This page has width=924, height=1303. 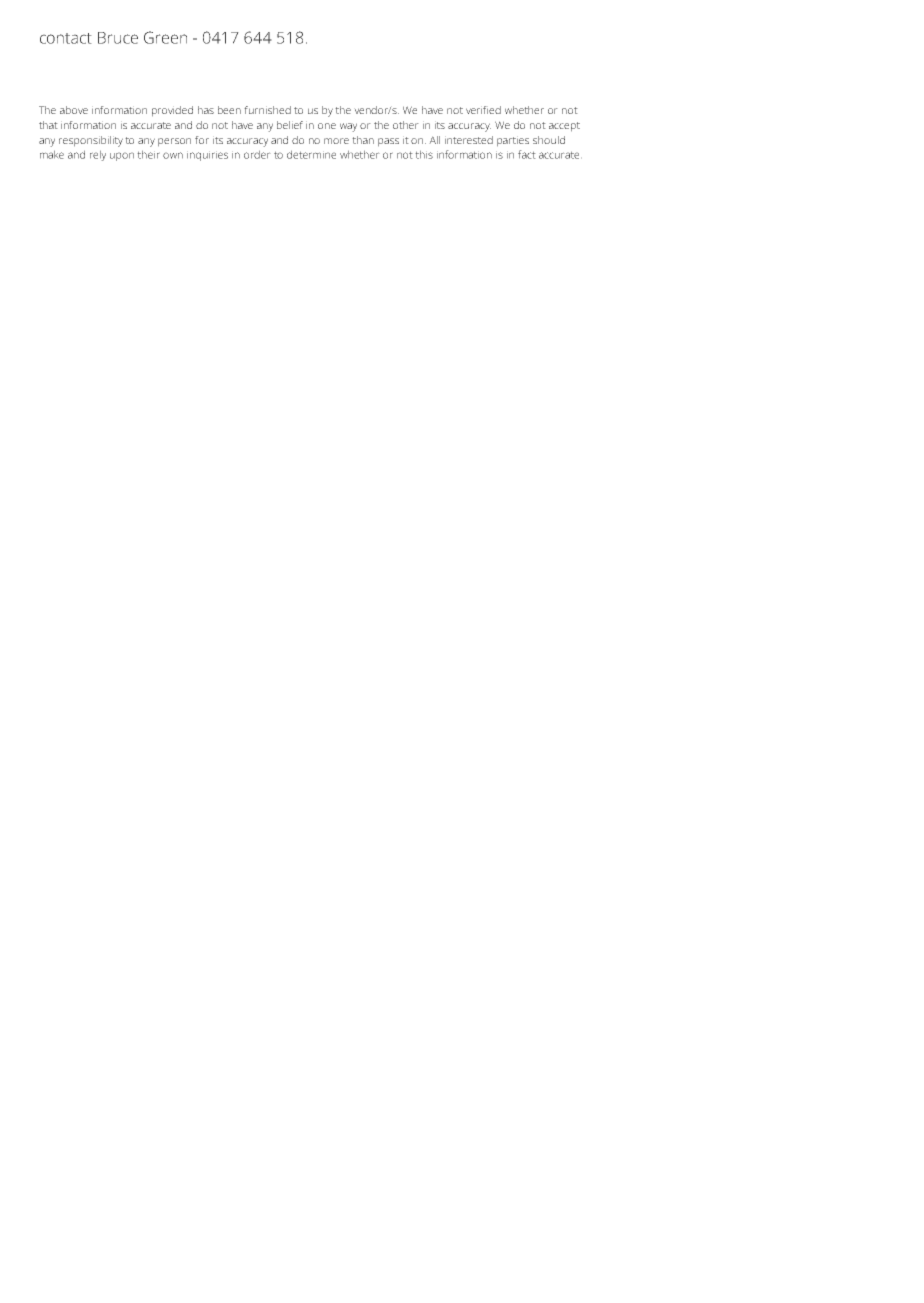 What do you see at coordinates (311, 154) in the page?
I see `determine` at bounding box center [311, 154].
